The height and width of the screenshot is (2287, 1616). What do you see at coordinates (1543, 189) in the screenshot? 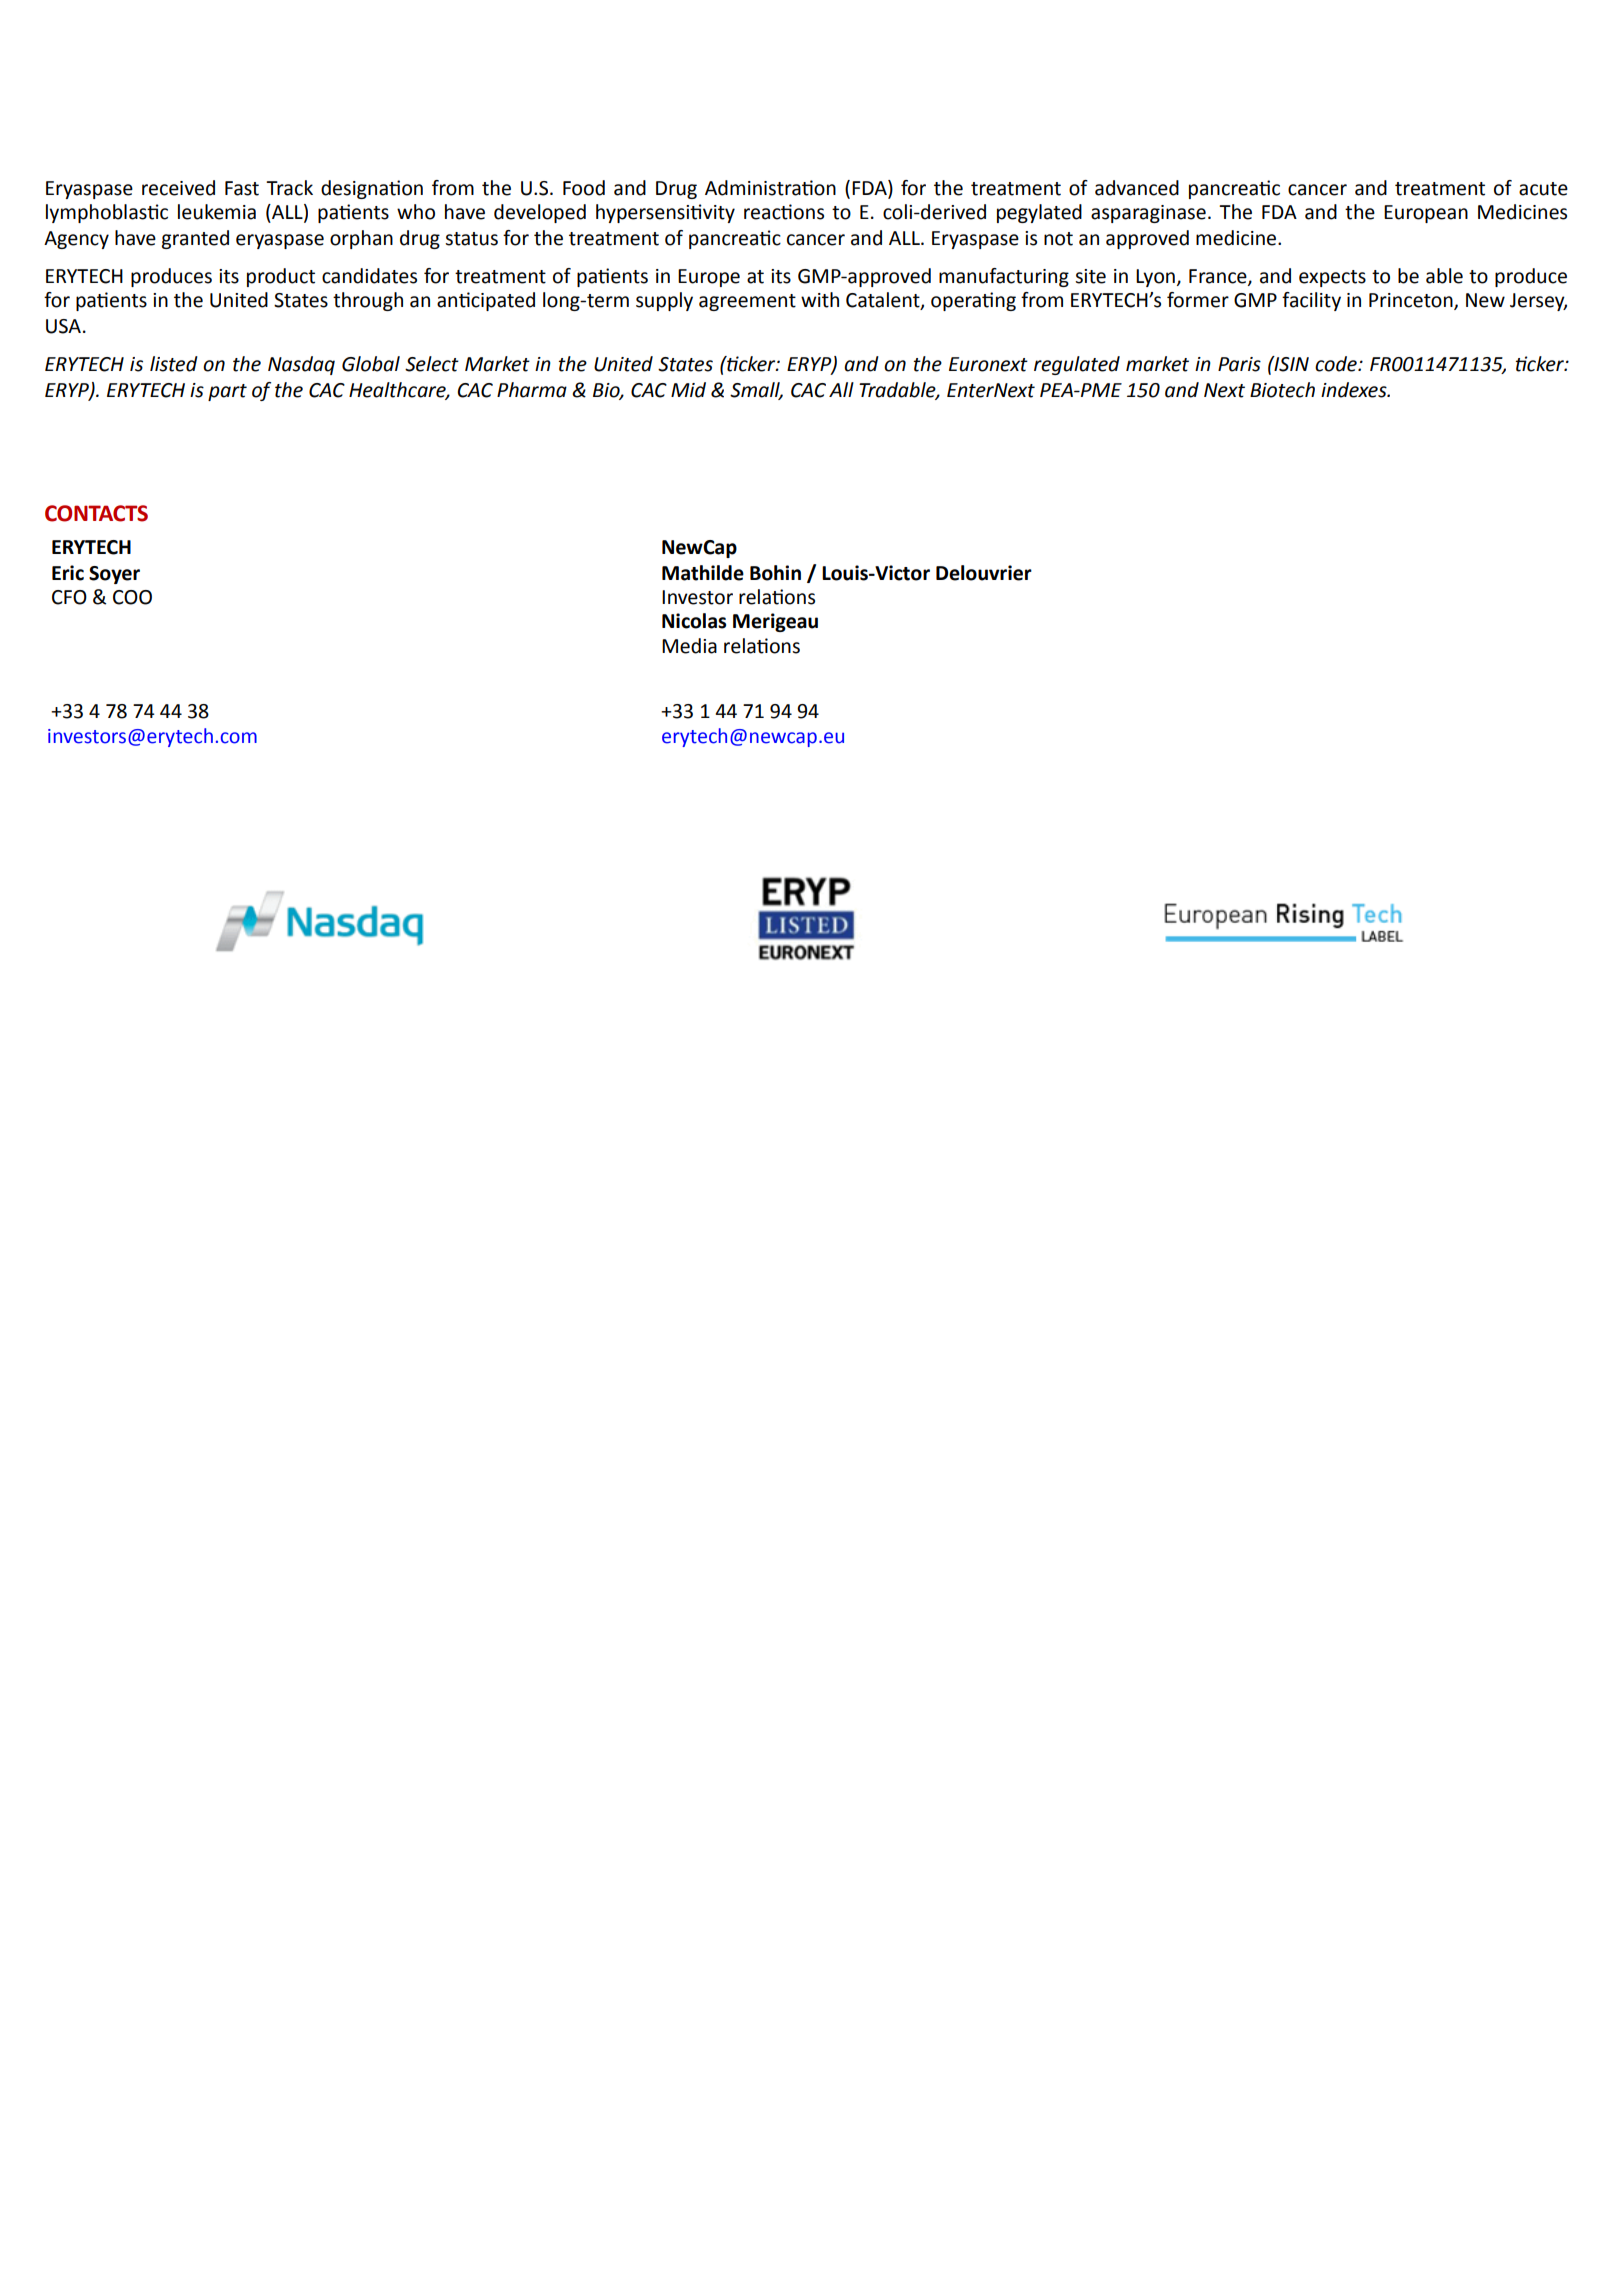
I see `acute` at bounding box center [1543, 189].
